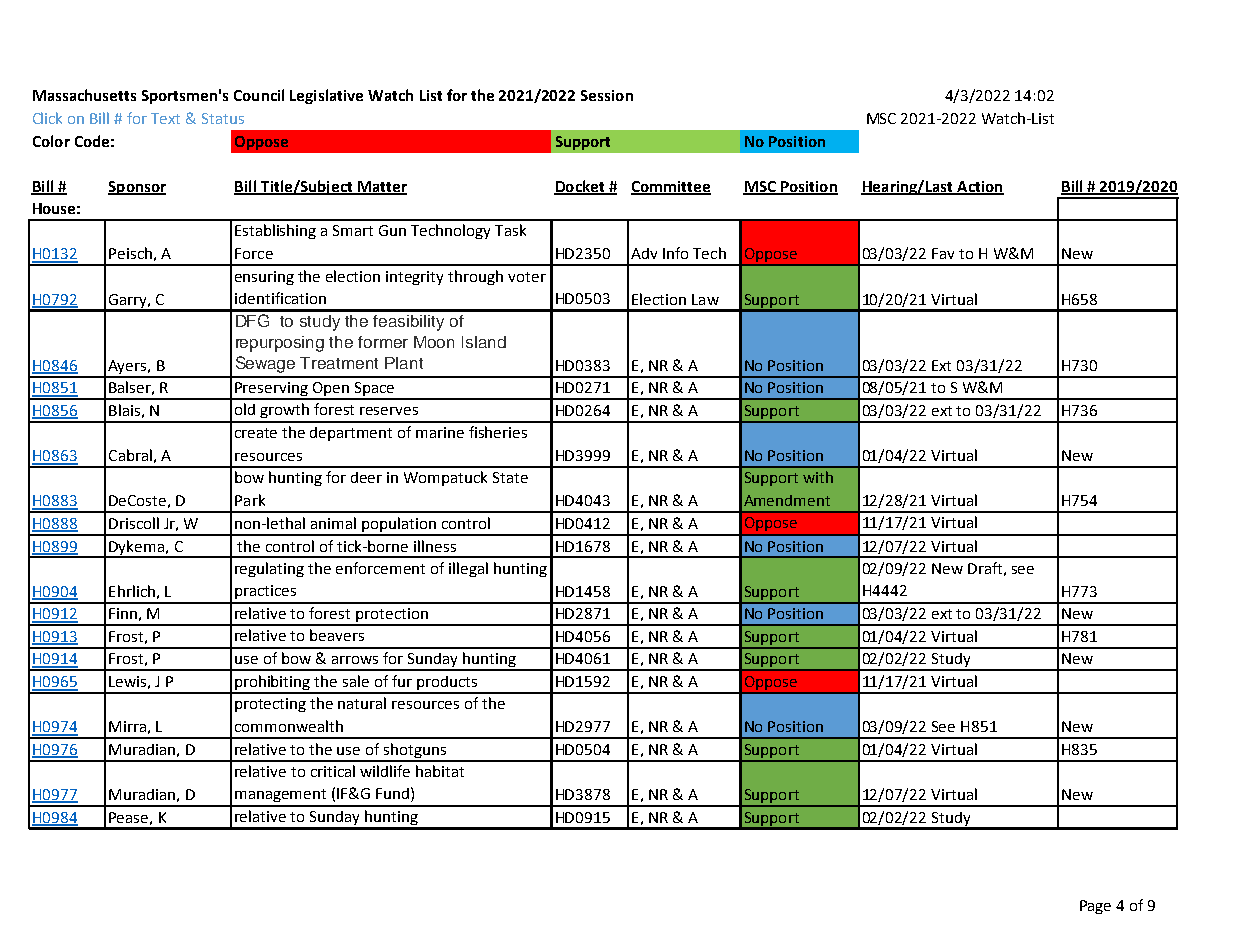 The image size is (1233, 952). What do you see at coordinates (124, 410) in the document?
I see `Blais` at bounding box center [124, 410].
